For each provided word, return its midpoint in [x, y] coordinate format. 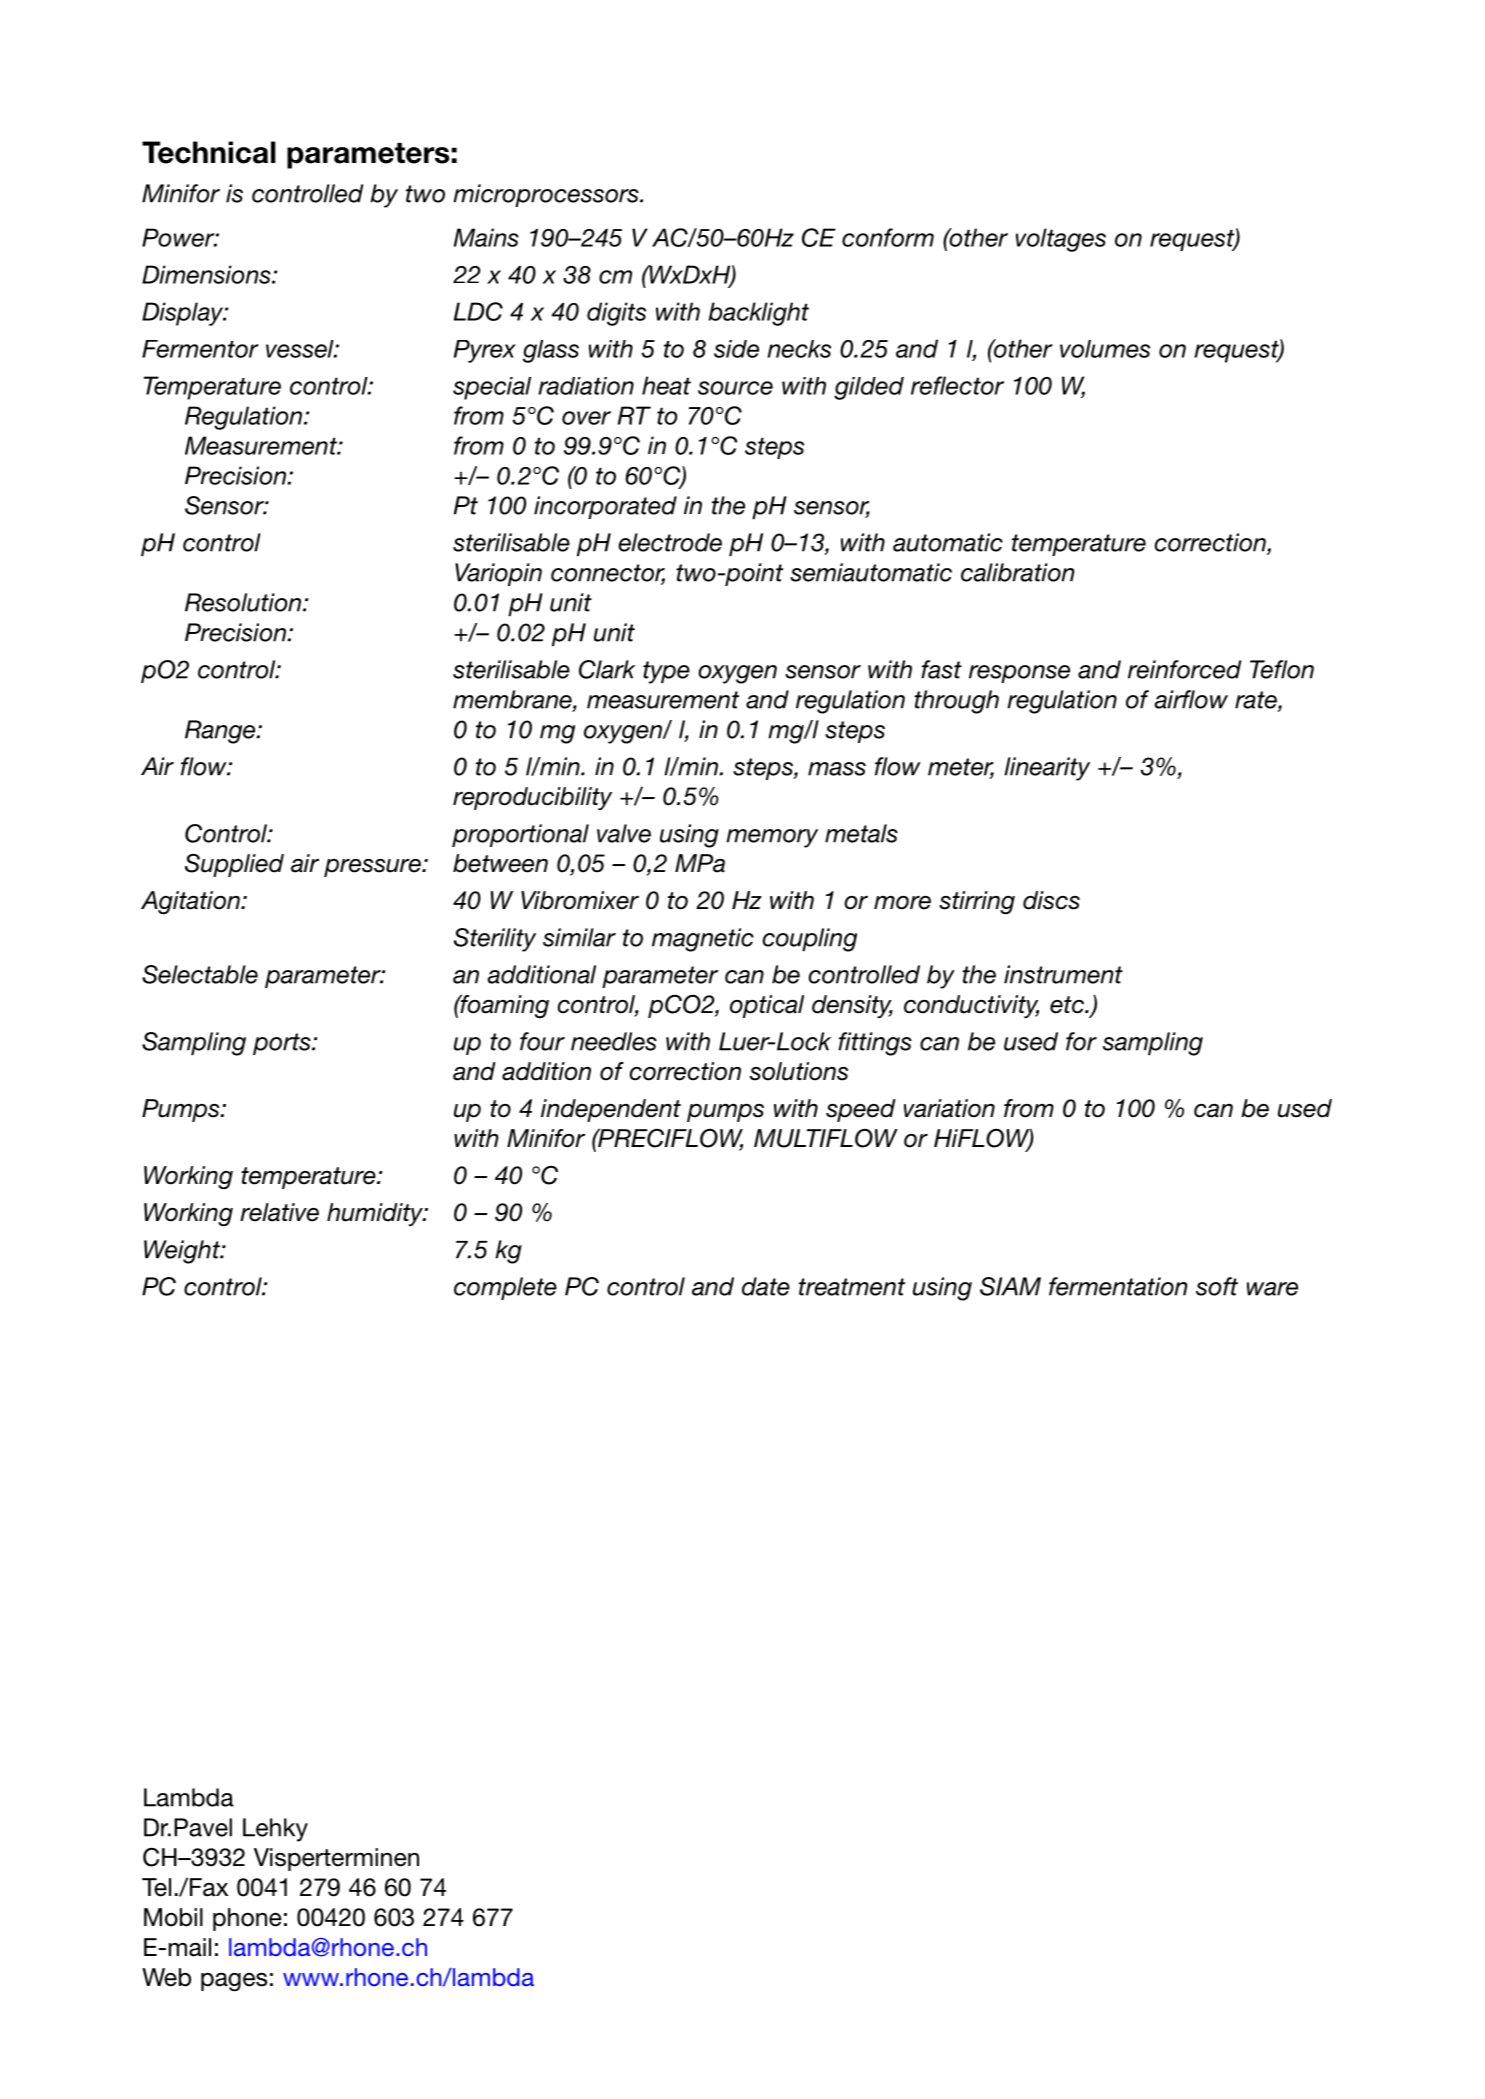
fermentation [1118, 1286]
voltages [1061, 240]
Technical [209, 152]
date [766, 1286]
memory [772, 838]
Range [221, 732]
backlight [759, 314]
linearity [1047, 769]
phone [247, 1919]
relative [279, 1212]
